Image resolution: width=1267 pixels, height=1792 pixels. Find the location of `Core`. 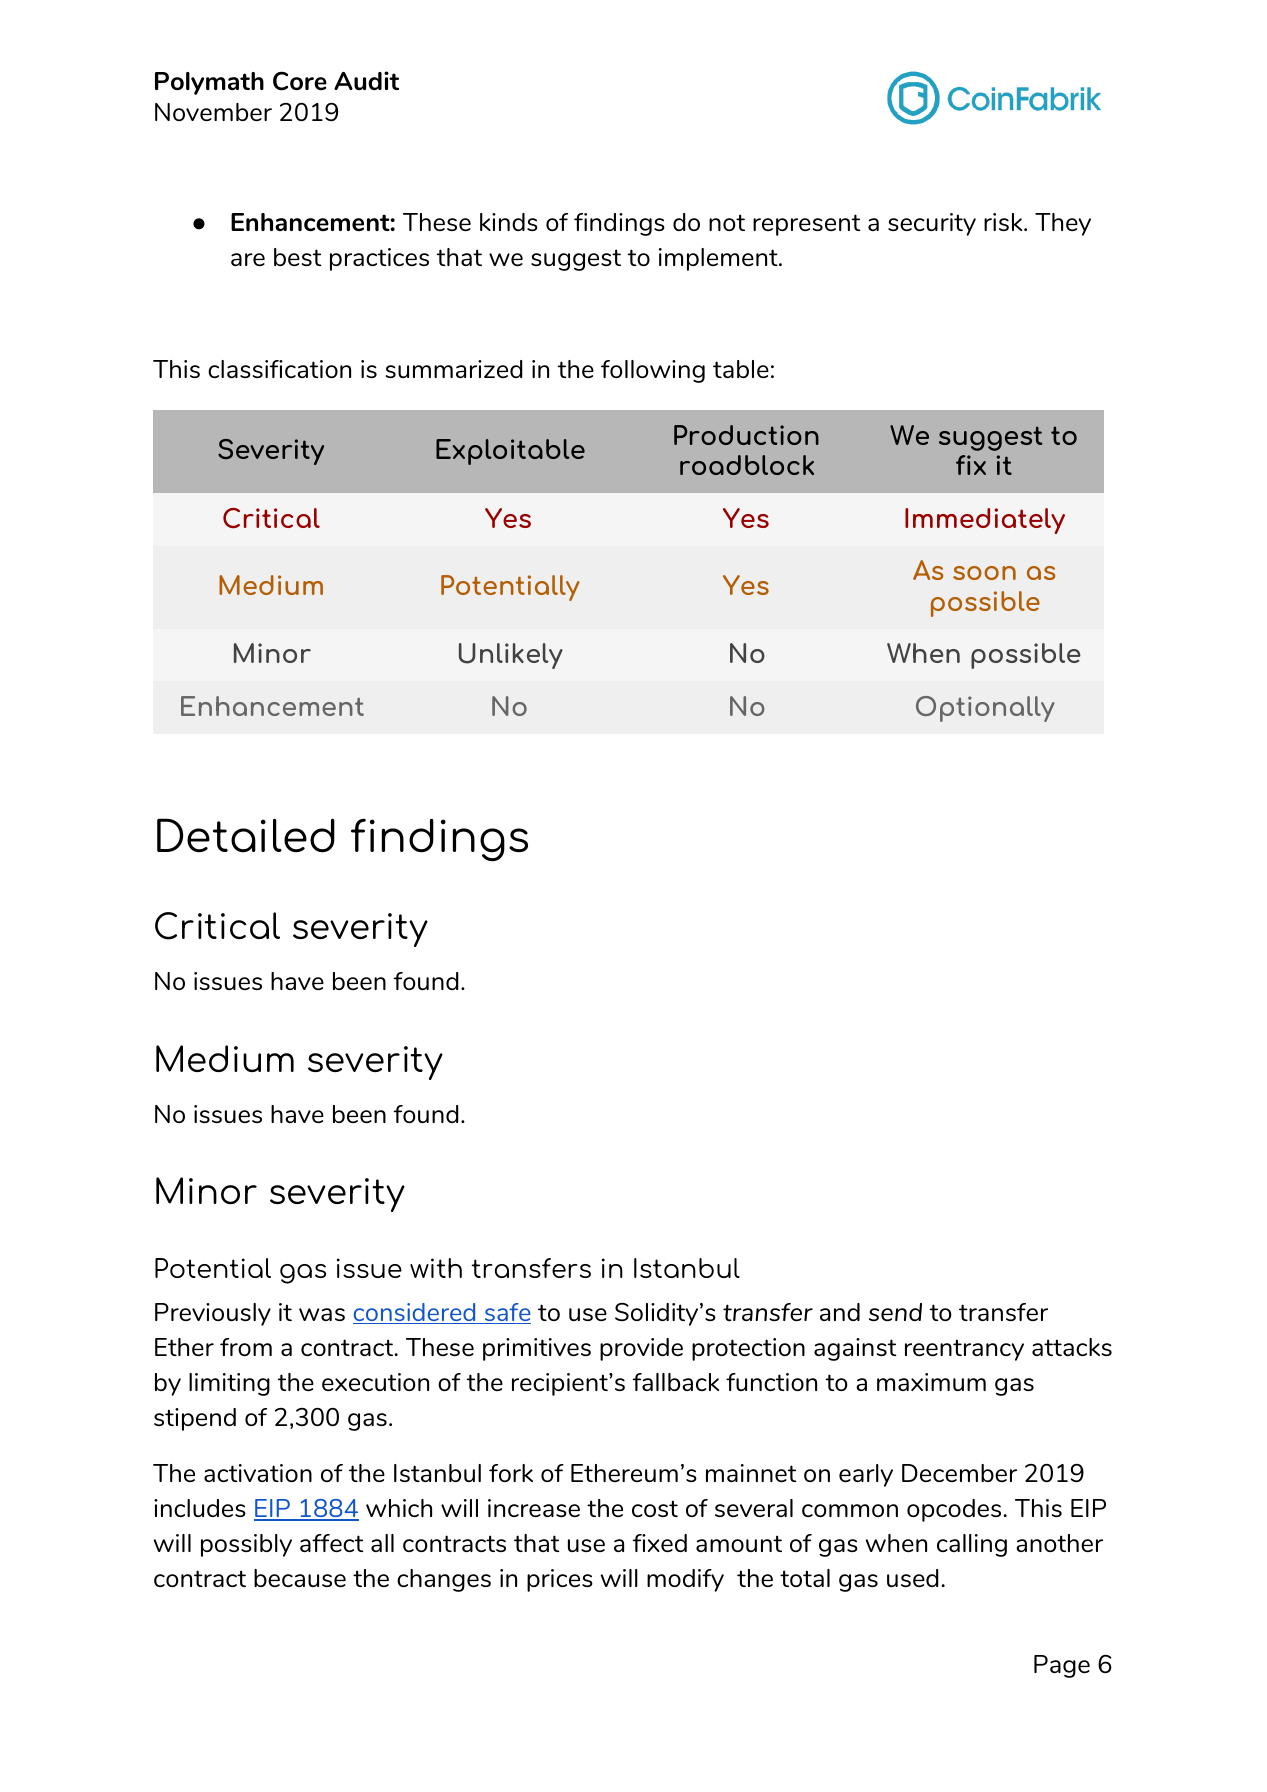

Core is located at coordinates (300, 81).
